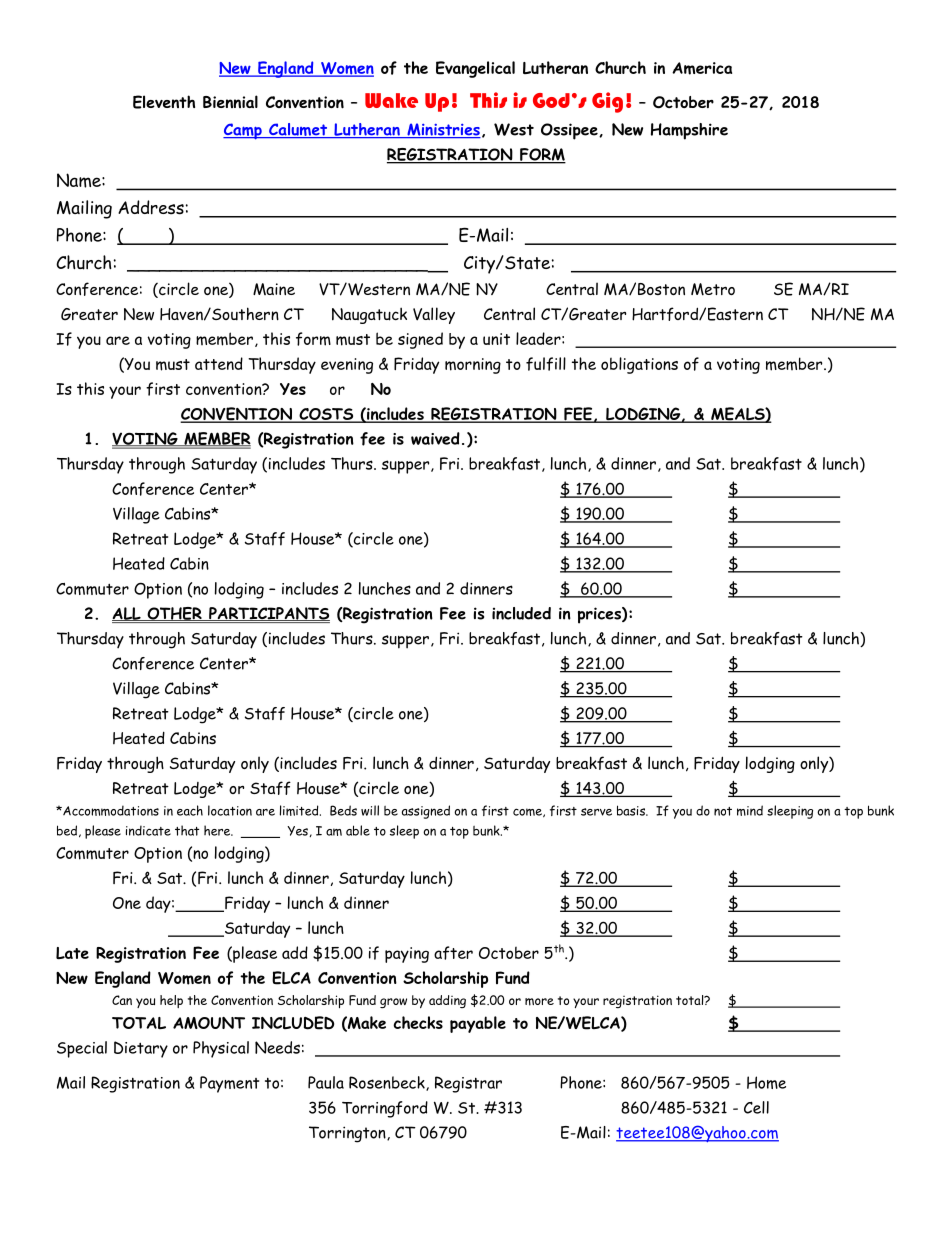  I want to click on Hampshire, so click(689, 131).
